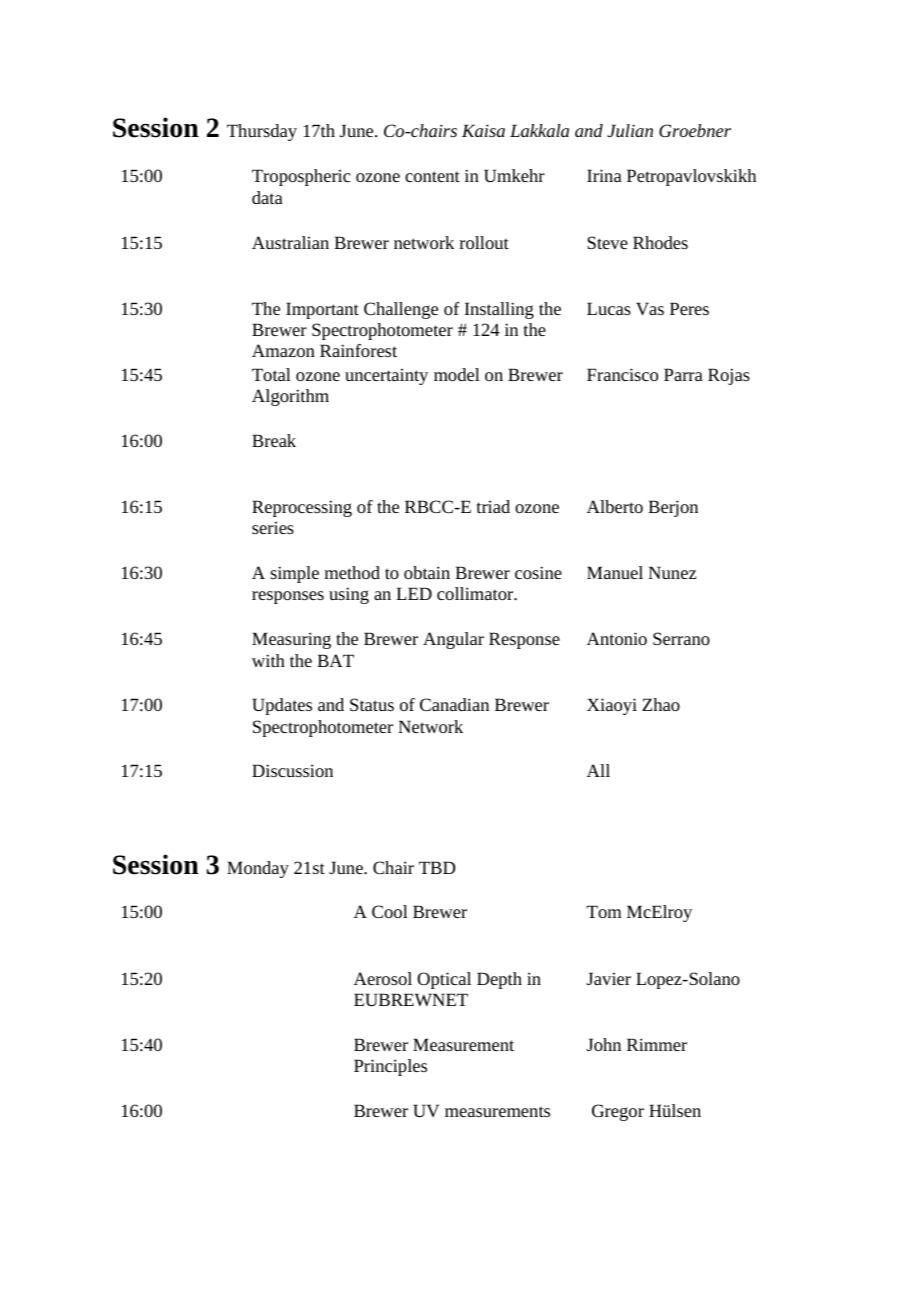  I want to click on Serrano, so click(681, 638).
